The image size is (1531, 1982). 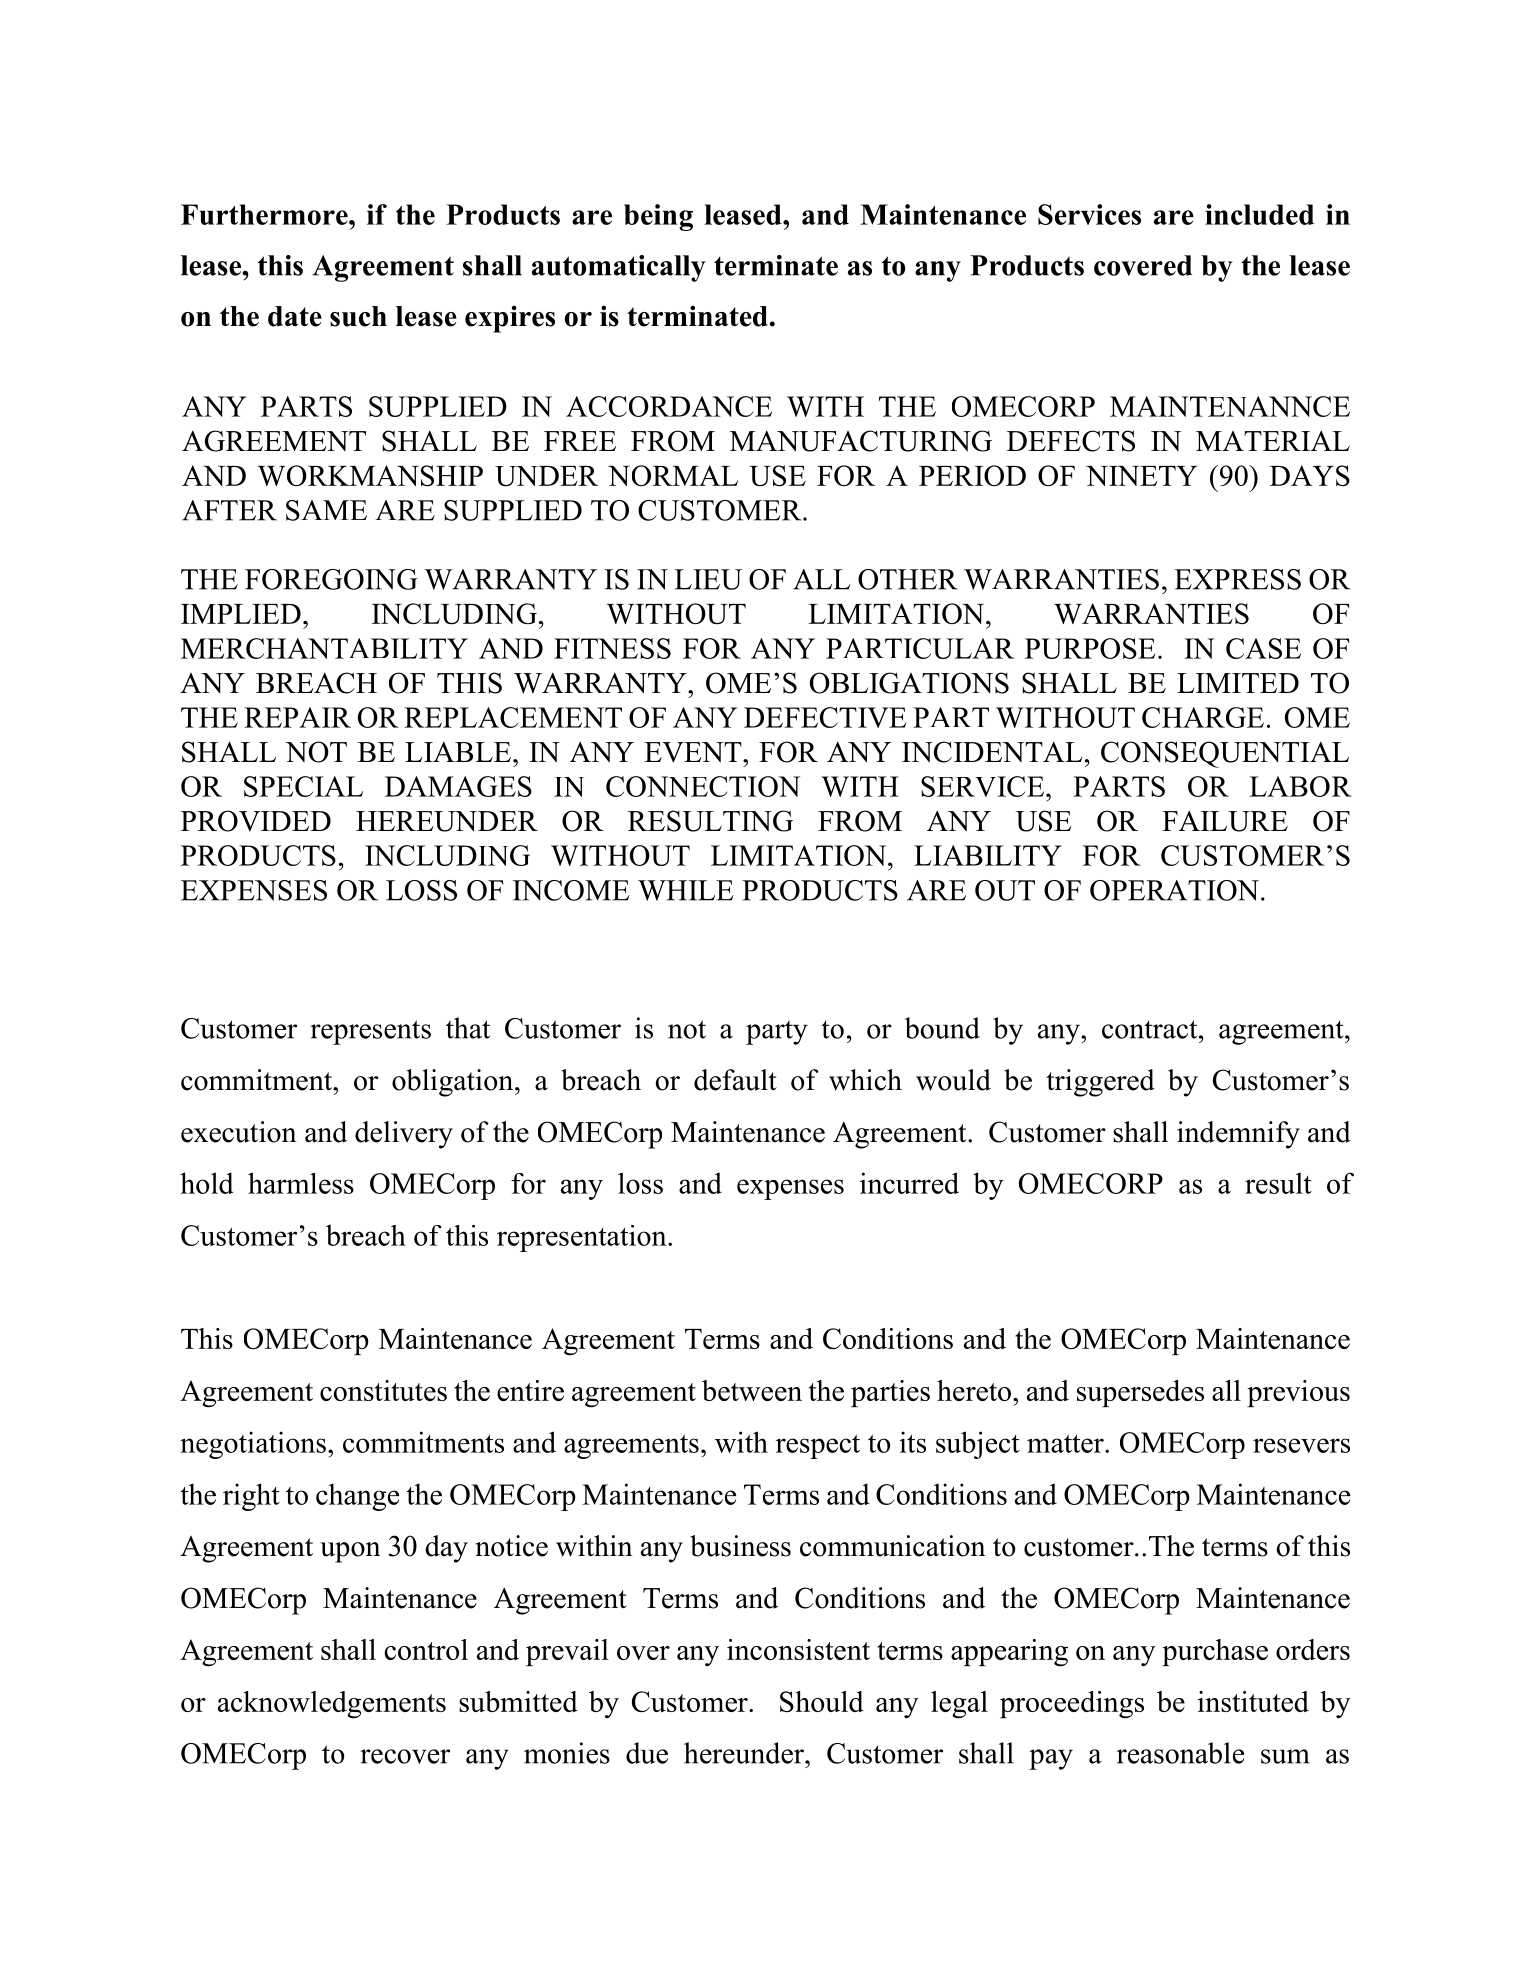 I want to click on reasonable, so click(x=1180, y=1753).
